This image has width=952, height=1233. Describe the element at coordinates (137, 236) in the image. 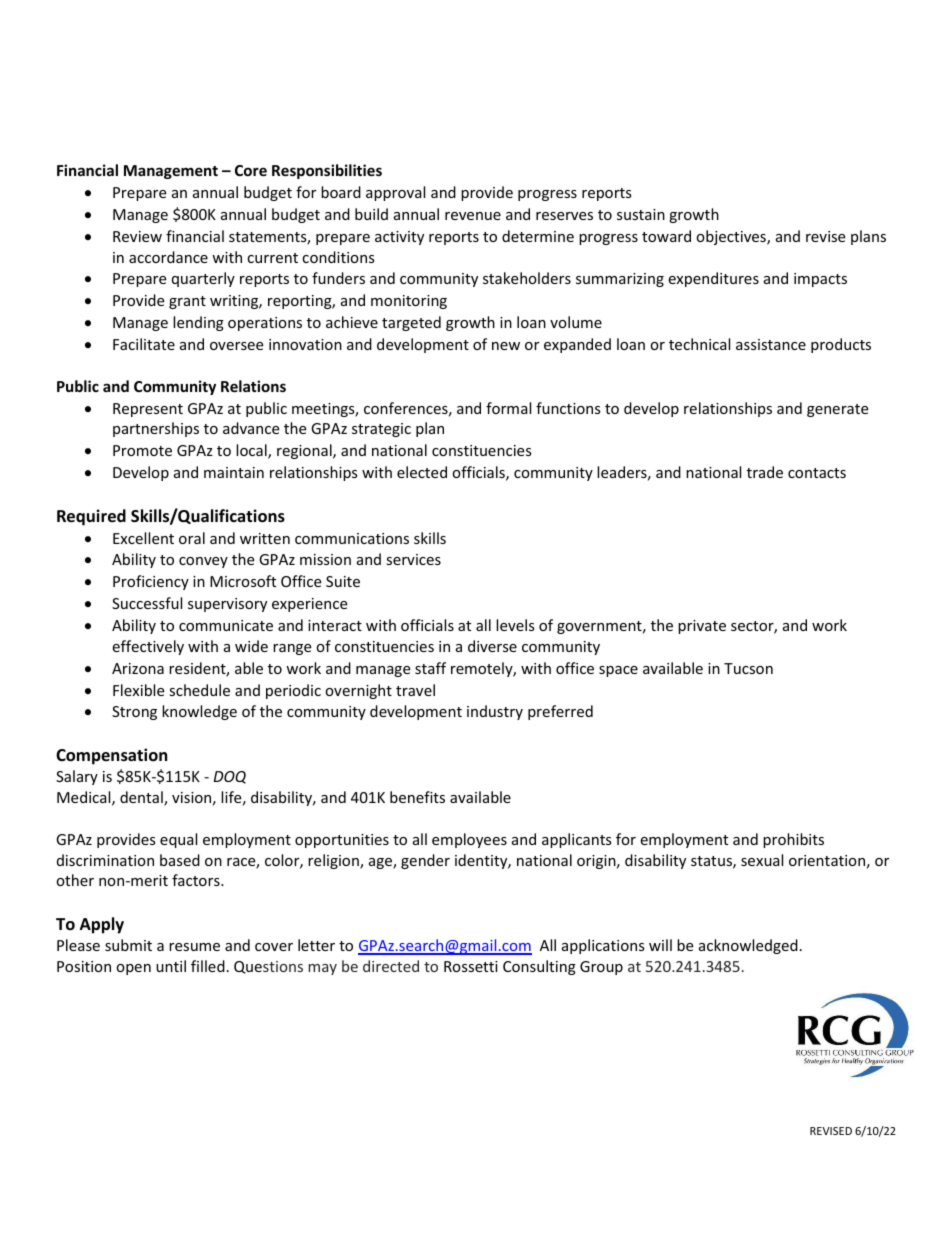

I see `Review` at that location.
